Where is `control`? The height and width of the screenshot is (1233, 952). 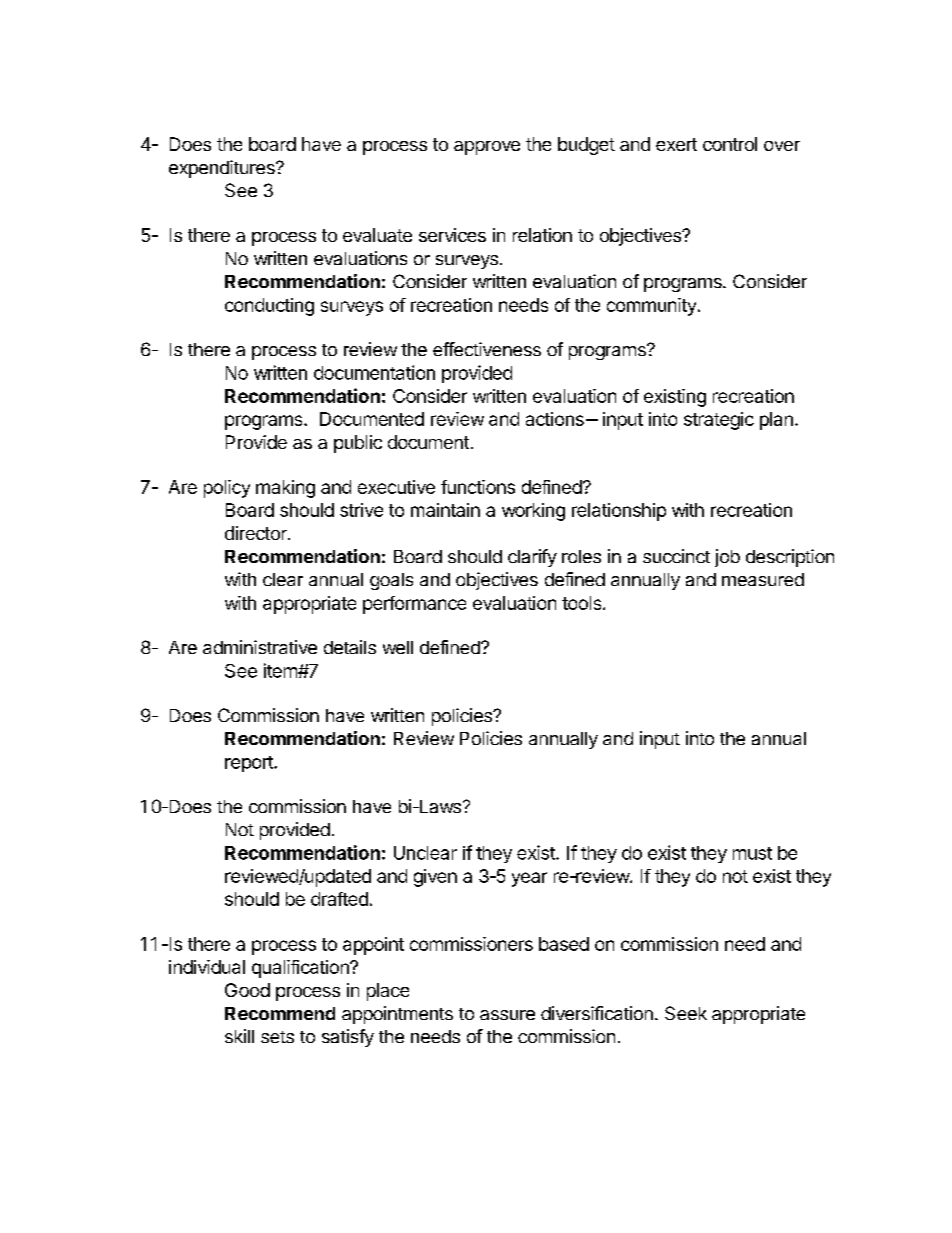
control is located at coordinates (730, 144).
